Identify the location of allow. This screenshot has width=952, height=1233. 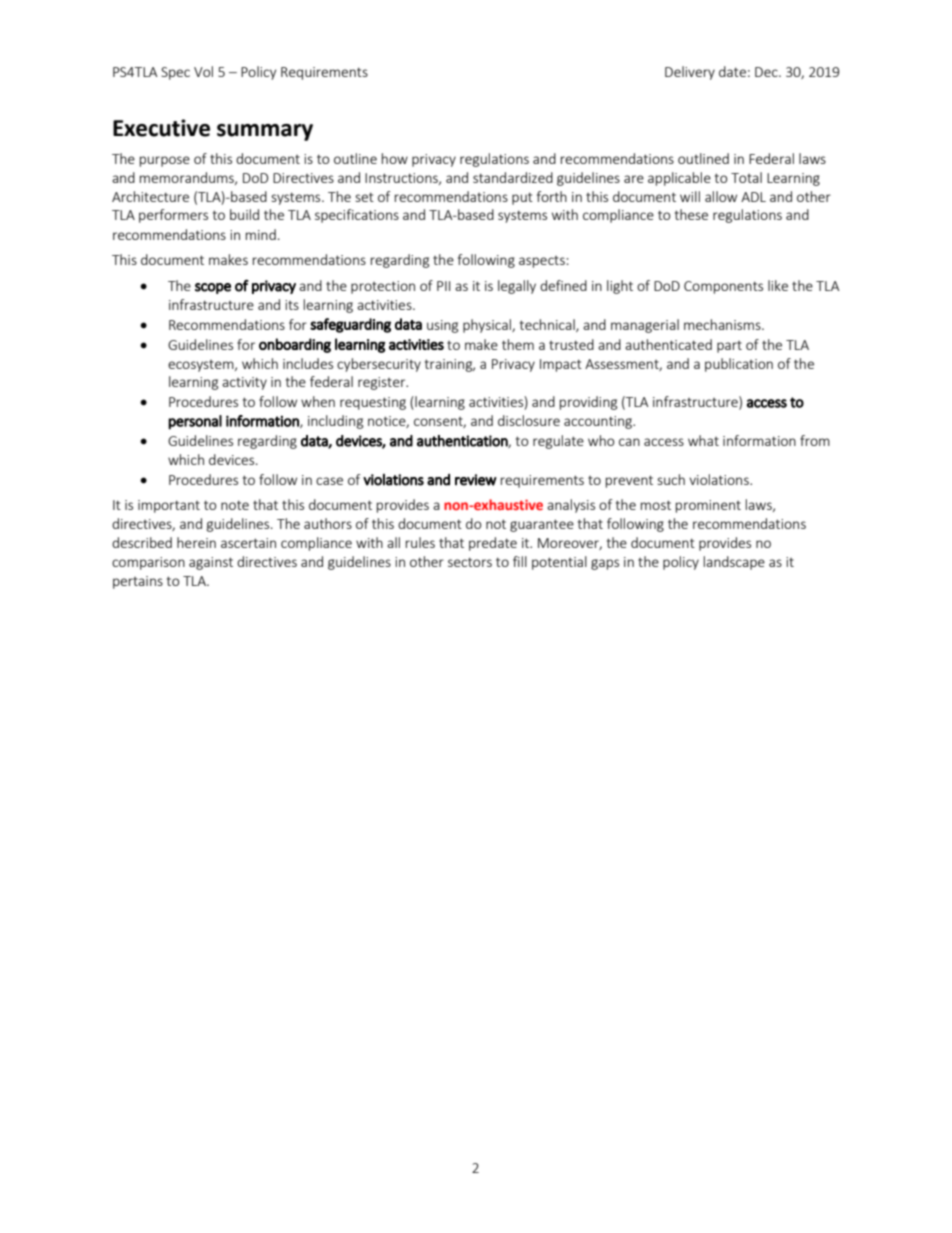
(721, 196).
